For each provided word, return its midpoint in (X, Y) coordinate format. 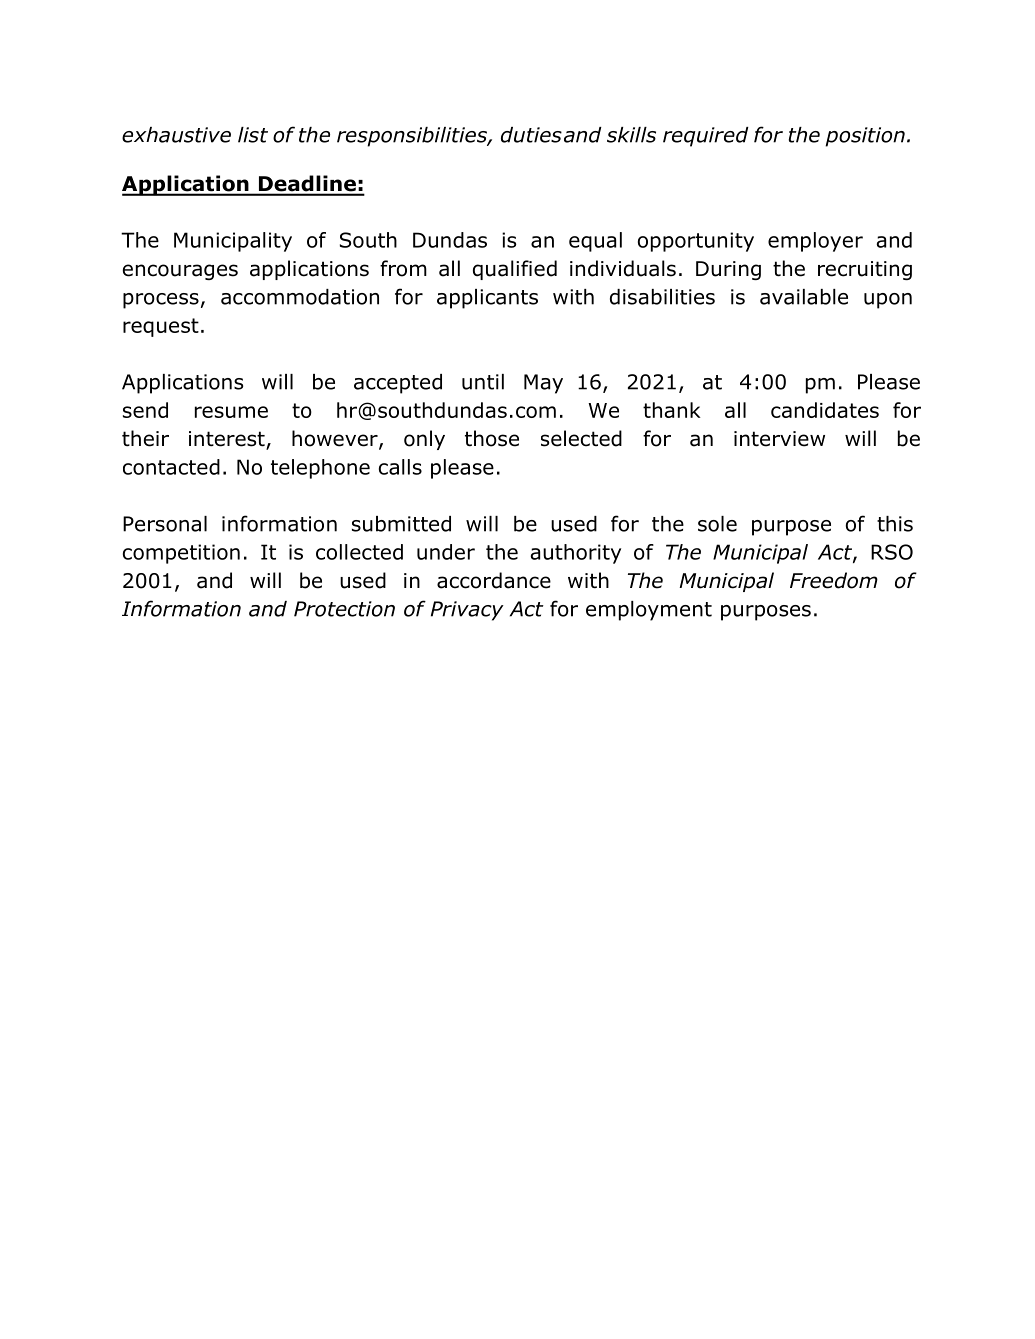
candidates (825, 410)
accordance (494, 580)
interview (779, 439)
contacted (171, 467)
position (865, 137)
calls (400, 467)
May (543, 384)
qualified (515, 270)
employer (815, 242)
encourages (180, 272)
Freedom (834, 580)
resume (231, 412)
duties (531, 135)
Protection (344, 609)
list (253, 135)
